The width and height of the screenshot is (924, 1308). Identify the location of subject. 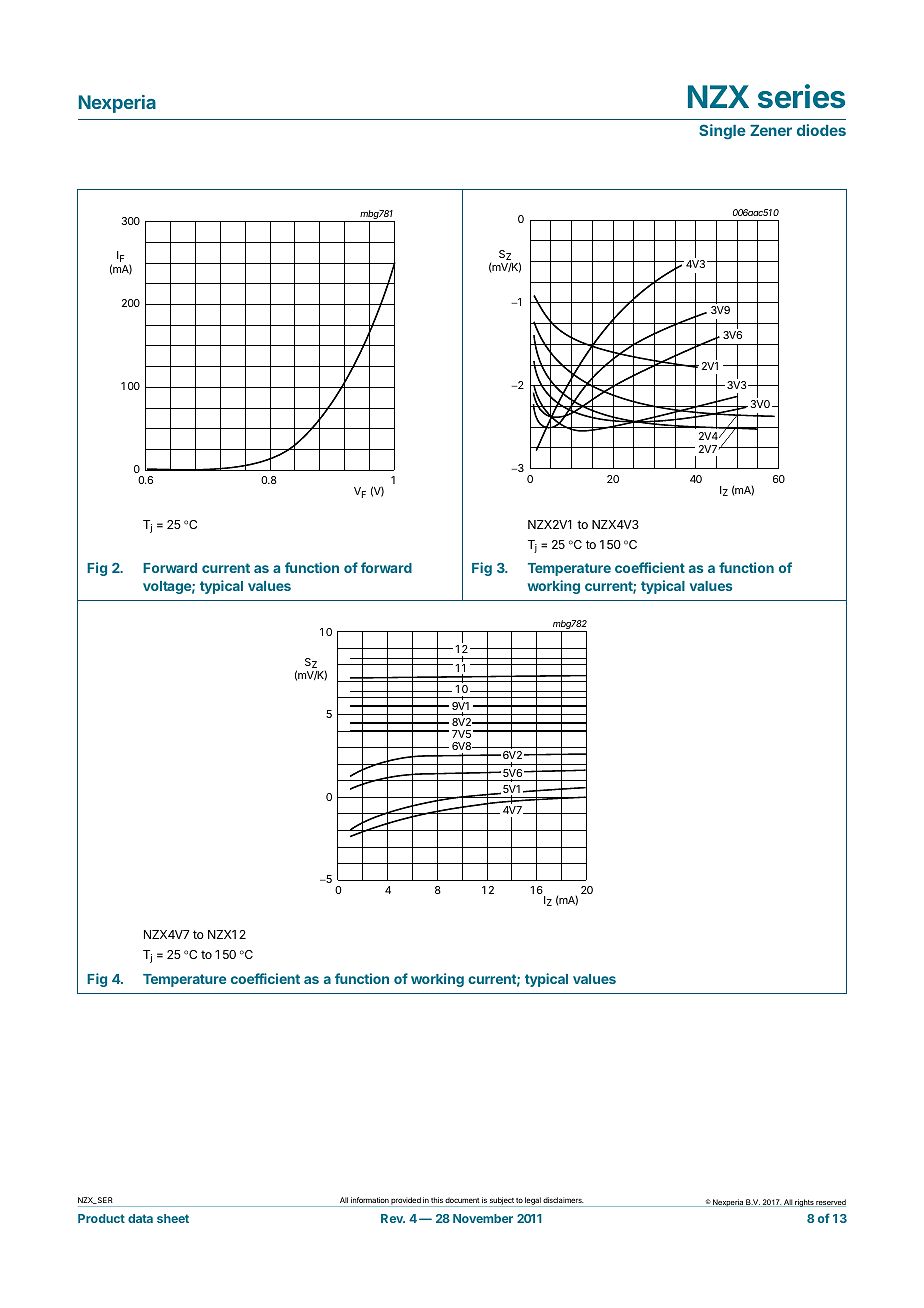
(501, 1202).
